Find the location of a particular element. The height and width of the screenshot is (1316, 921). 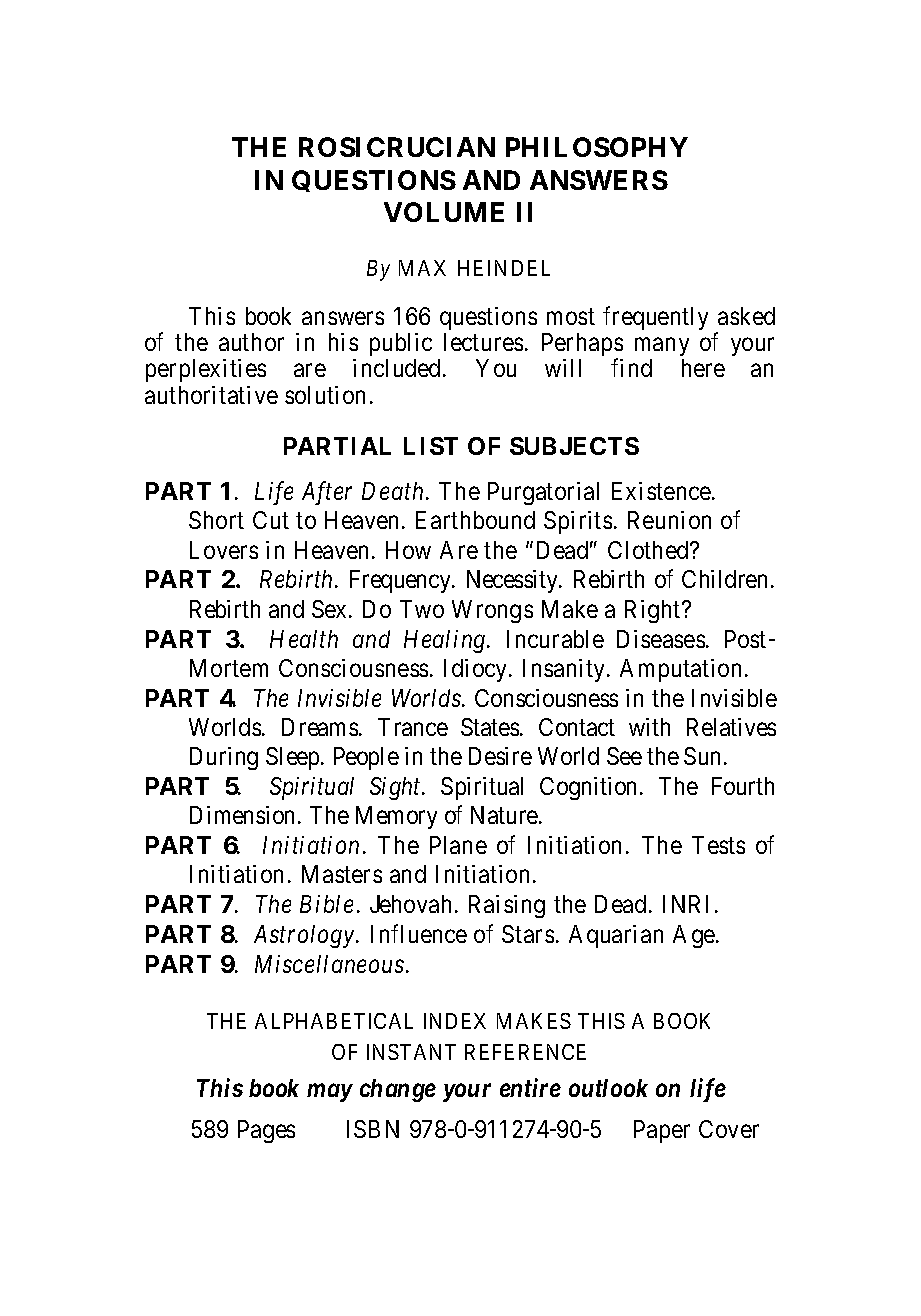

States is located at coordinates (490, 727).
